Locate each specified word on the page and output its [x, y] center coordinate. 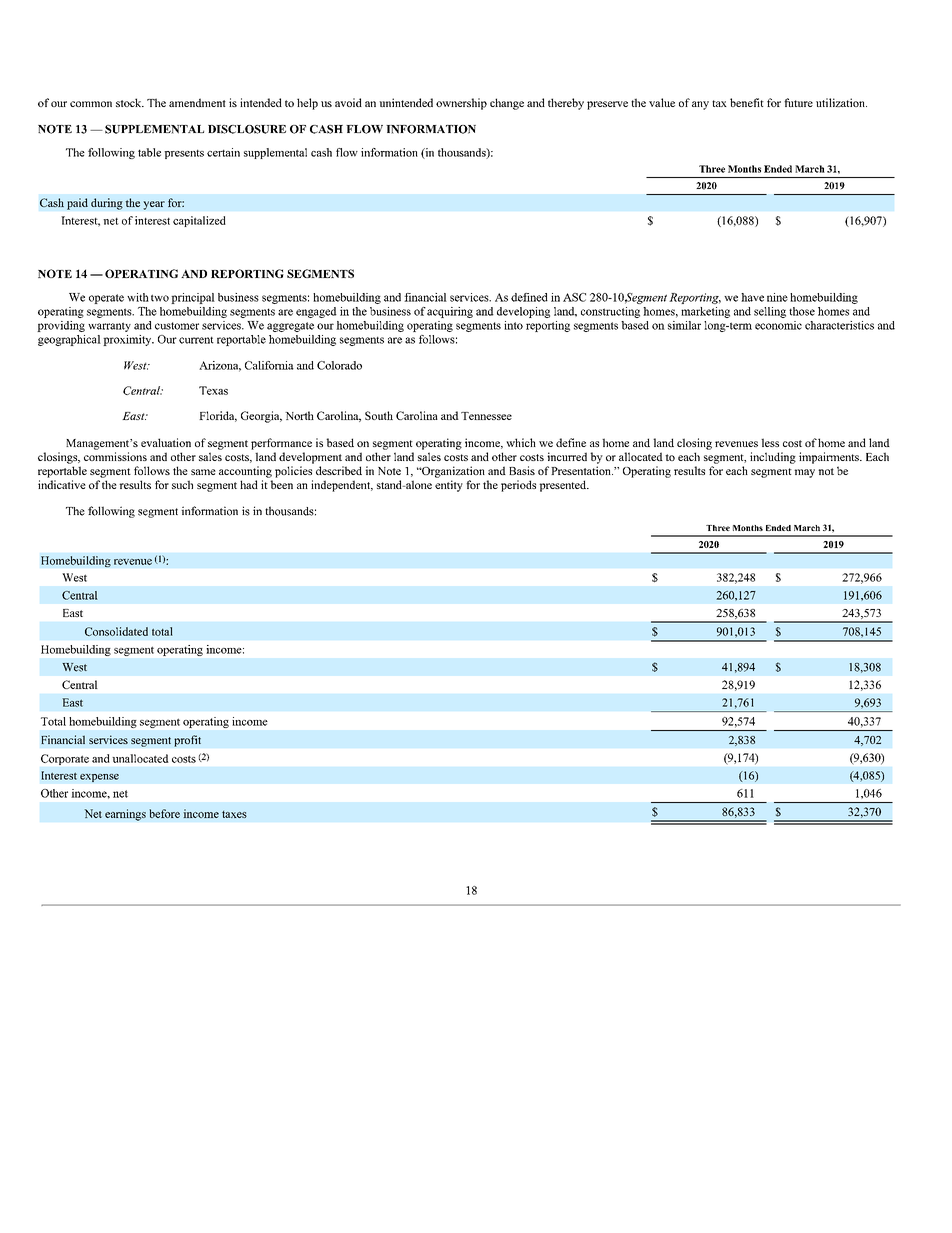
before [164, 813]
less [770, 442]
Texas [213, 390]
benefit [747, 102]
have [752, 297]
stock [130, 102]
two [160, 298]
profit [187, 741]
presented [564, 486]
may [804, 473]
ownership [461, 104]
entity [449, 486]
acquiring [450, 312]
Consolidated [116, 631]
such [182, 484]
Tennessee [486, 416]
